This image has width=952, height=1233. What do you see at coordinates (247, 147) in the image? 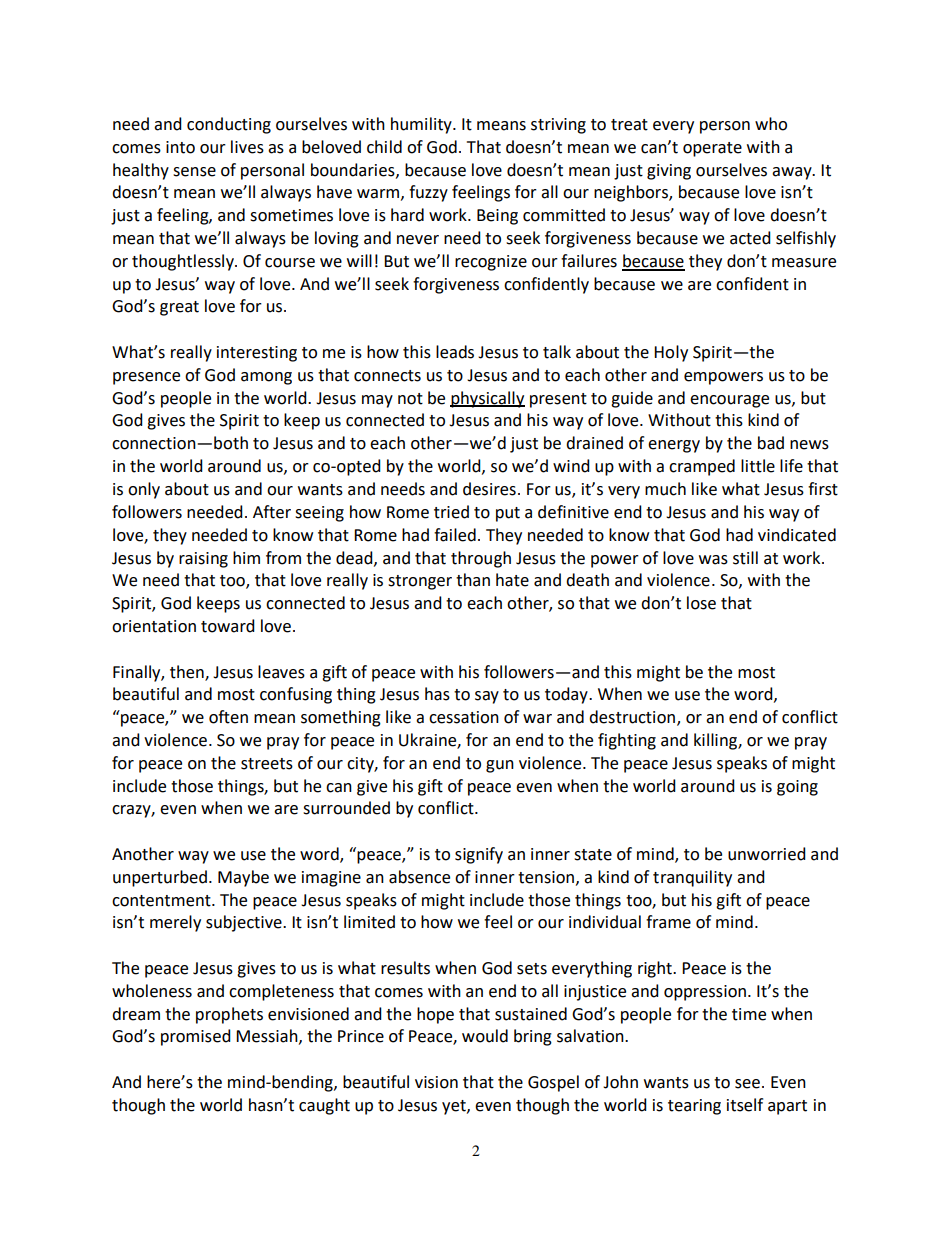
I see `lives` at bounding box center [247, 147].
